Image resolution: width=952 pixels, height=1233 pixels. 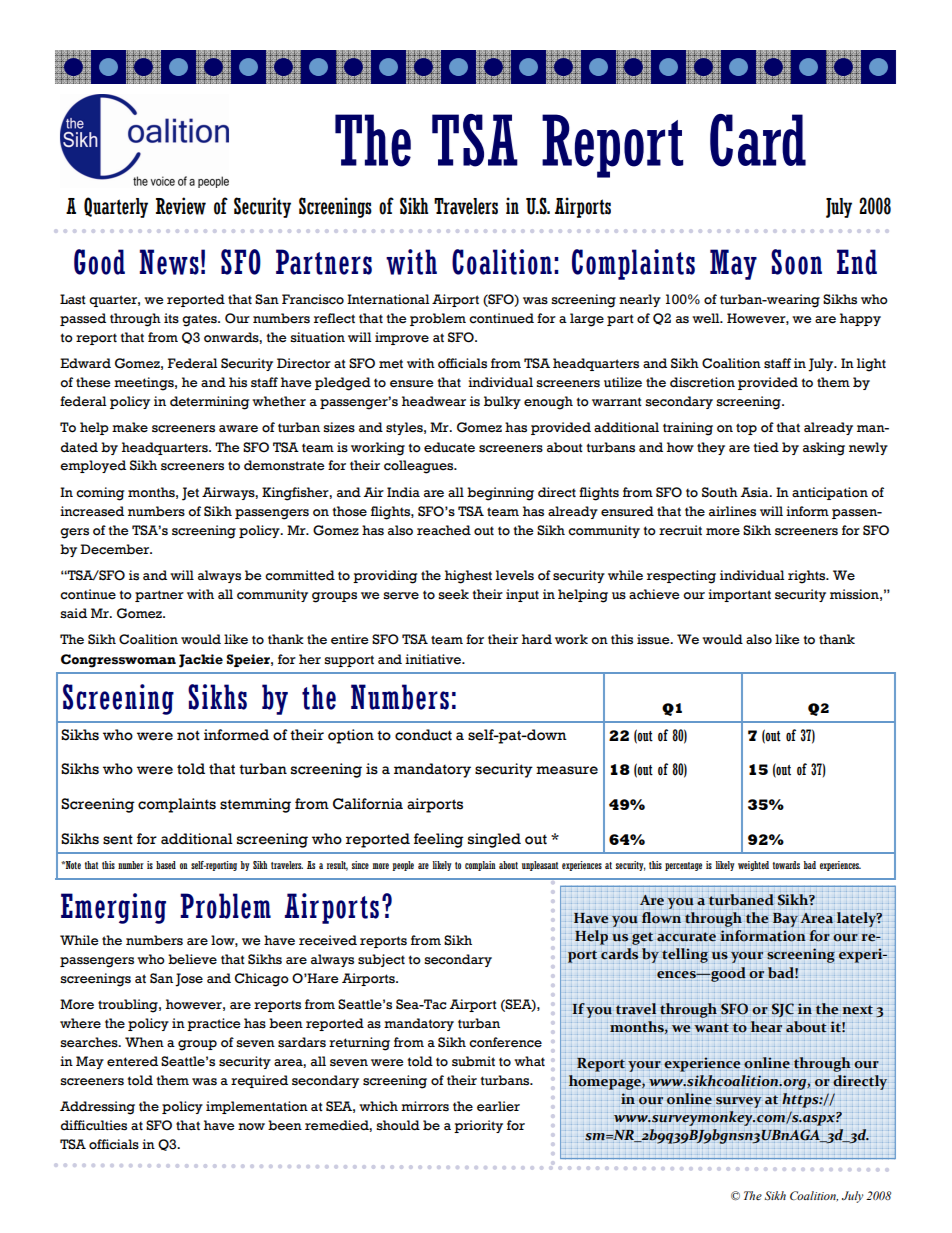 I want to click on make, so click(x=130, y=427).
